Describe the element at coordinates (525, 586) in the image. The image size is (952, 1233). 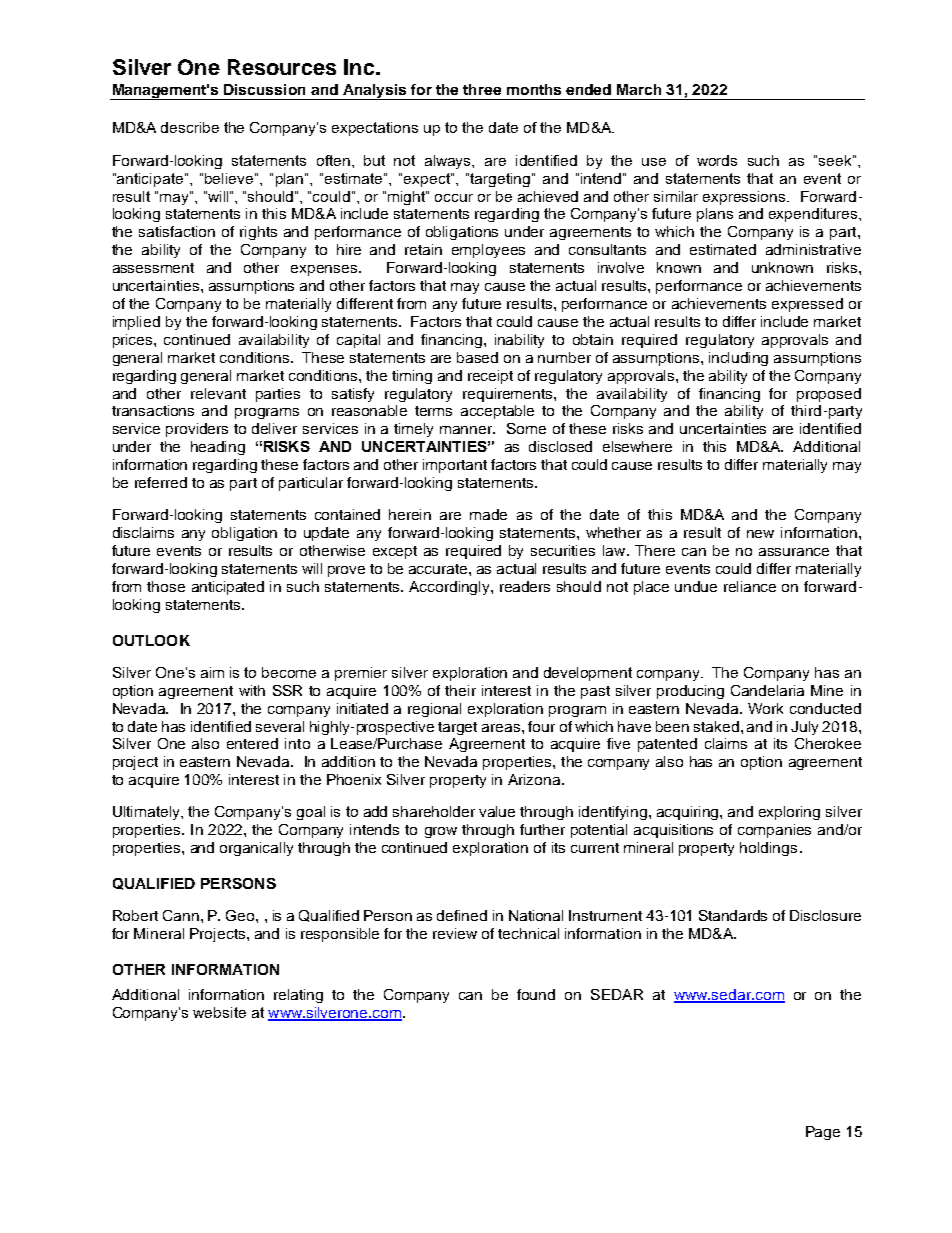
I see `readers` at that location.
